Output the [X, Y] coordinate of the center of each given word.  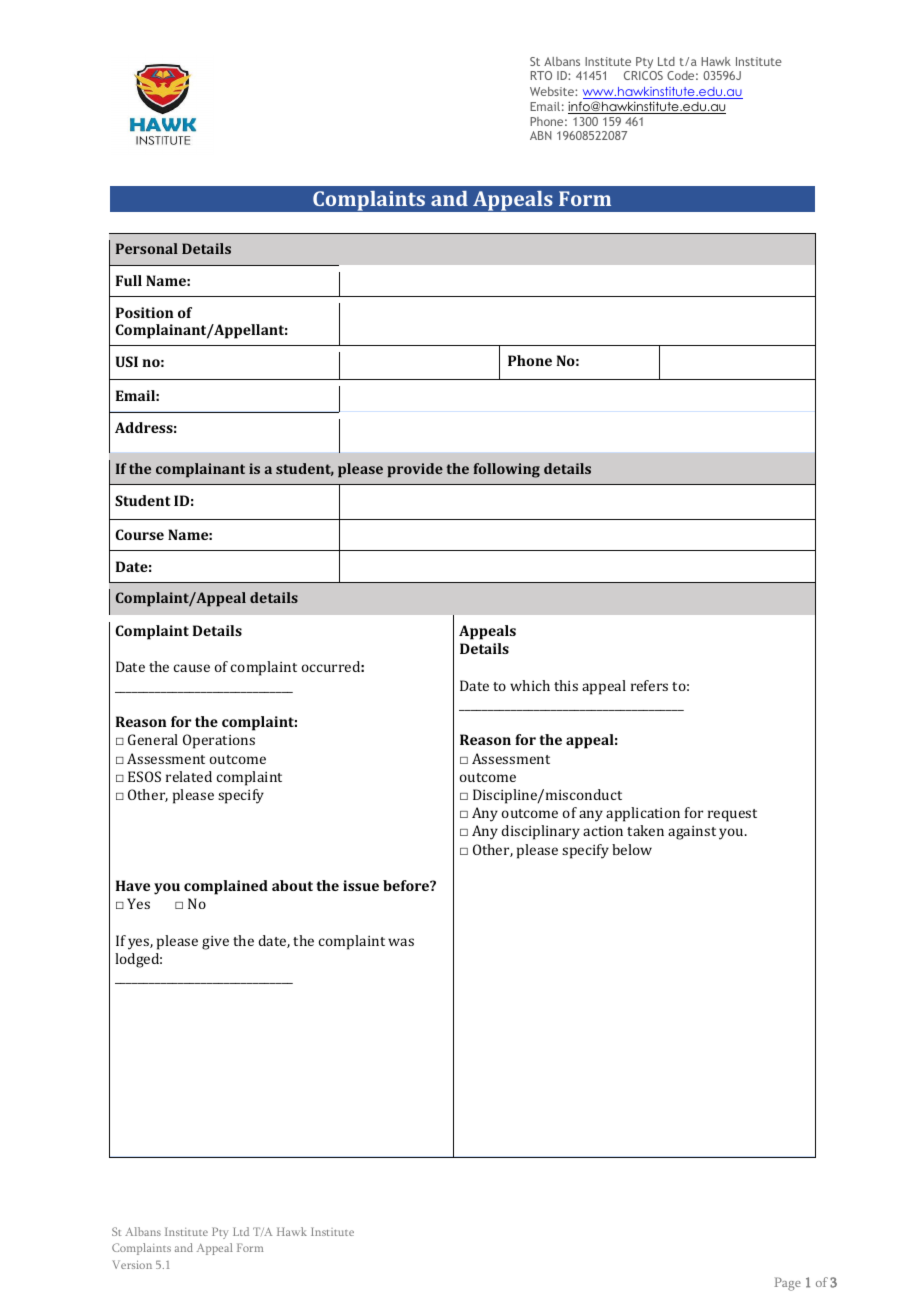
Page [787, 1284]
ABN [541, 135]
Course [139, 534]
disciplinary [541, 832]
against [692, 833]
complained [226, 887]
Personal [147, 248]
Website [553, 91]
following [506, 470]
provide [415, 470]
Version [132, 1264]
